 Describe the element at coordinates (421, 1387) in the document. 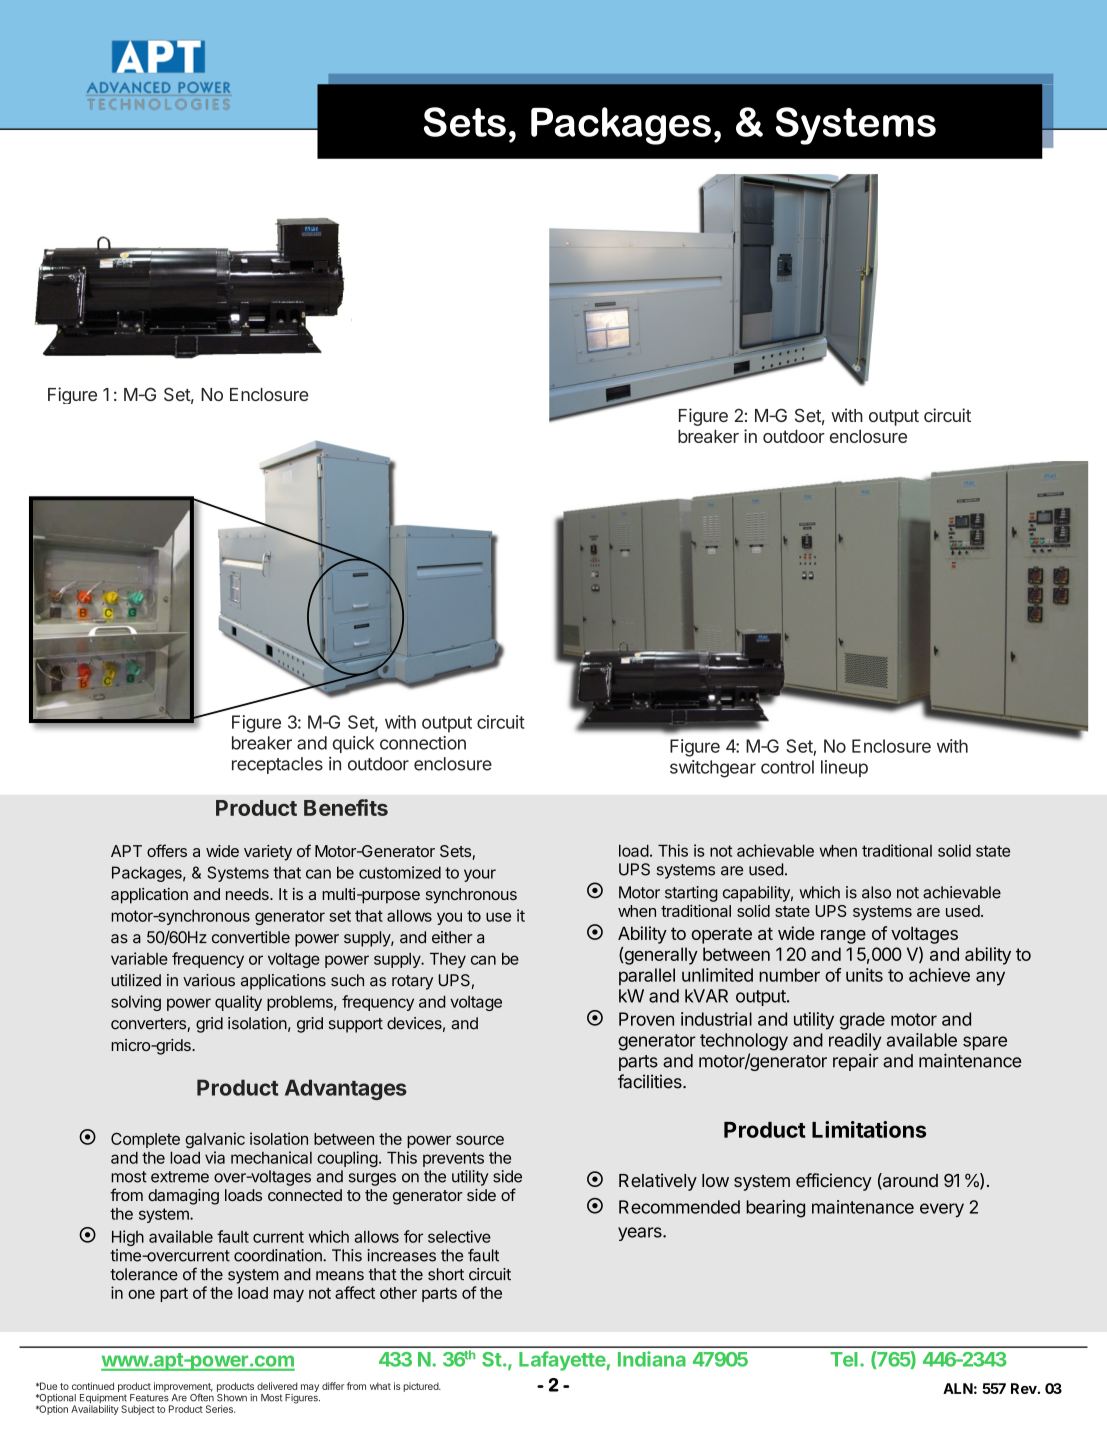

I see `pictured` at that location.
